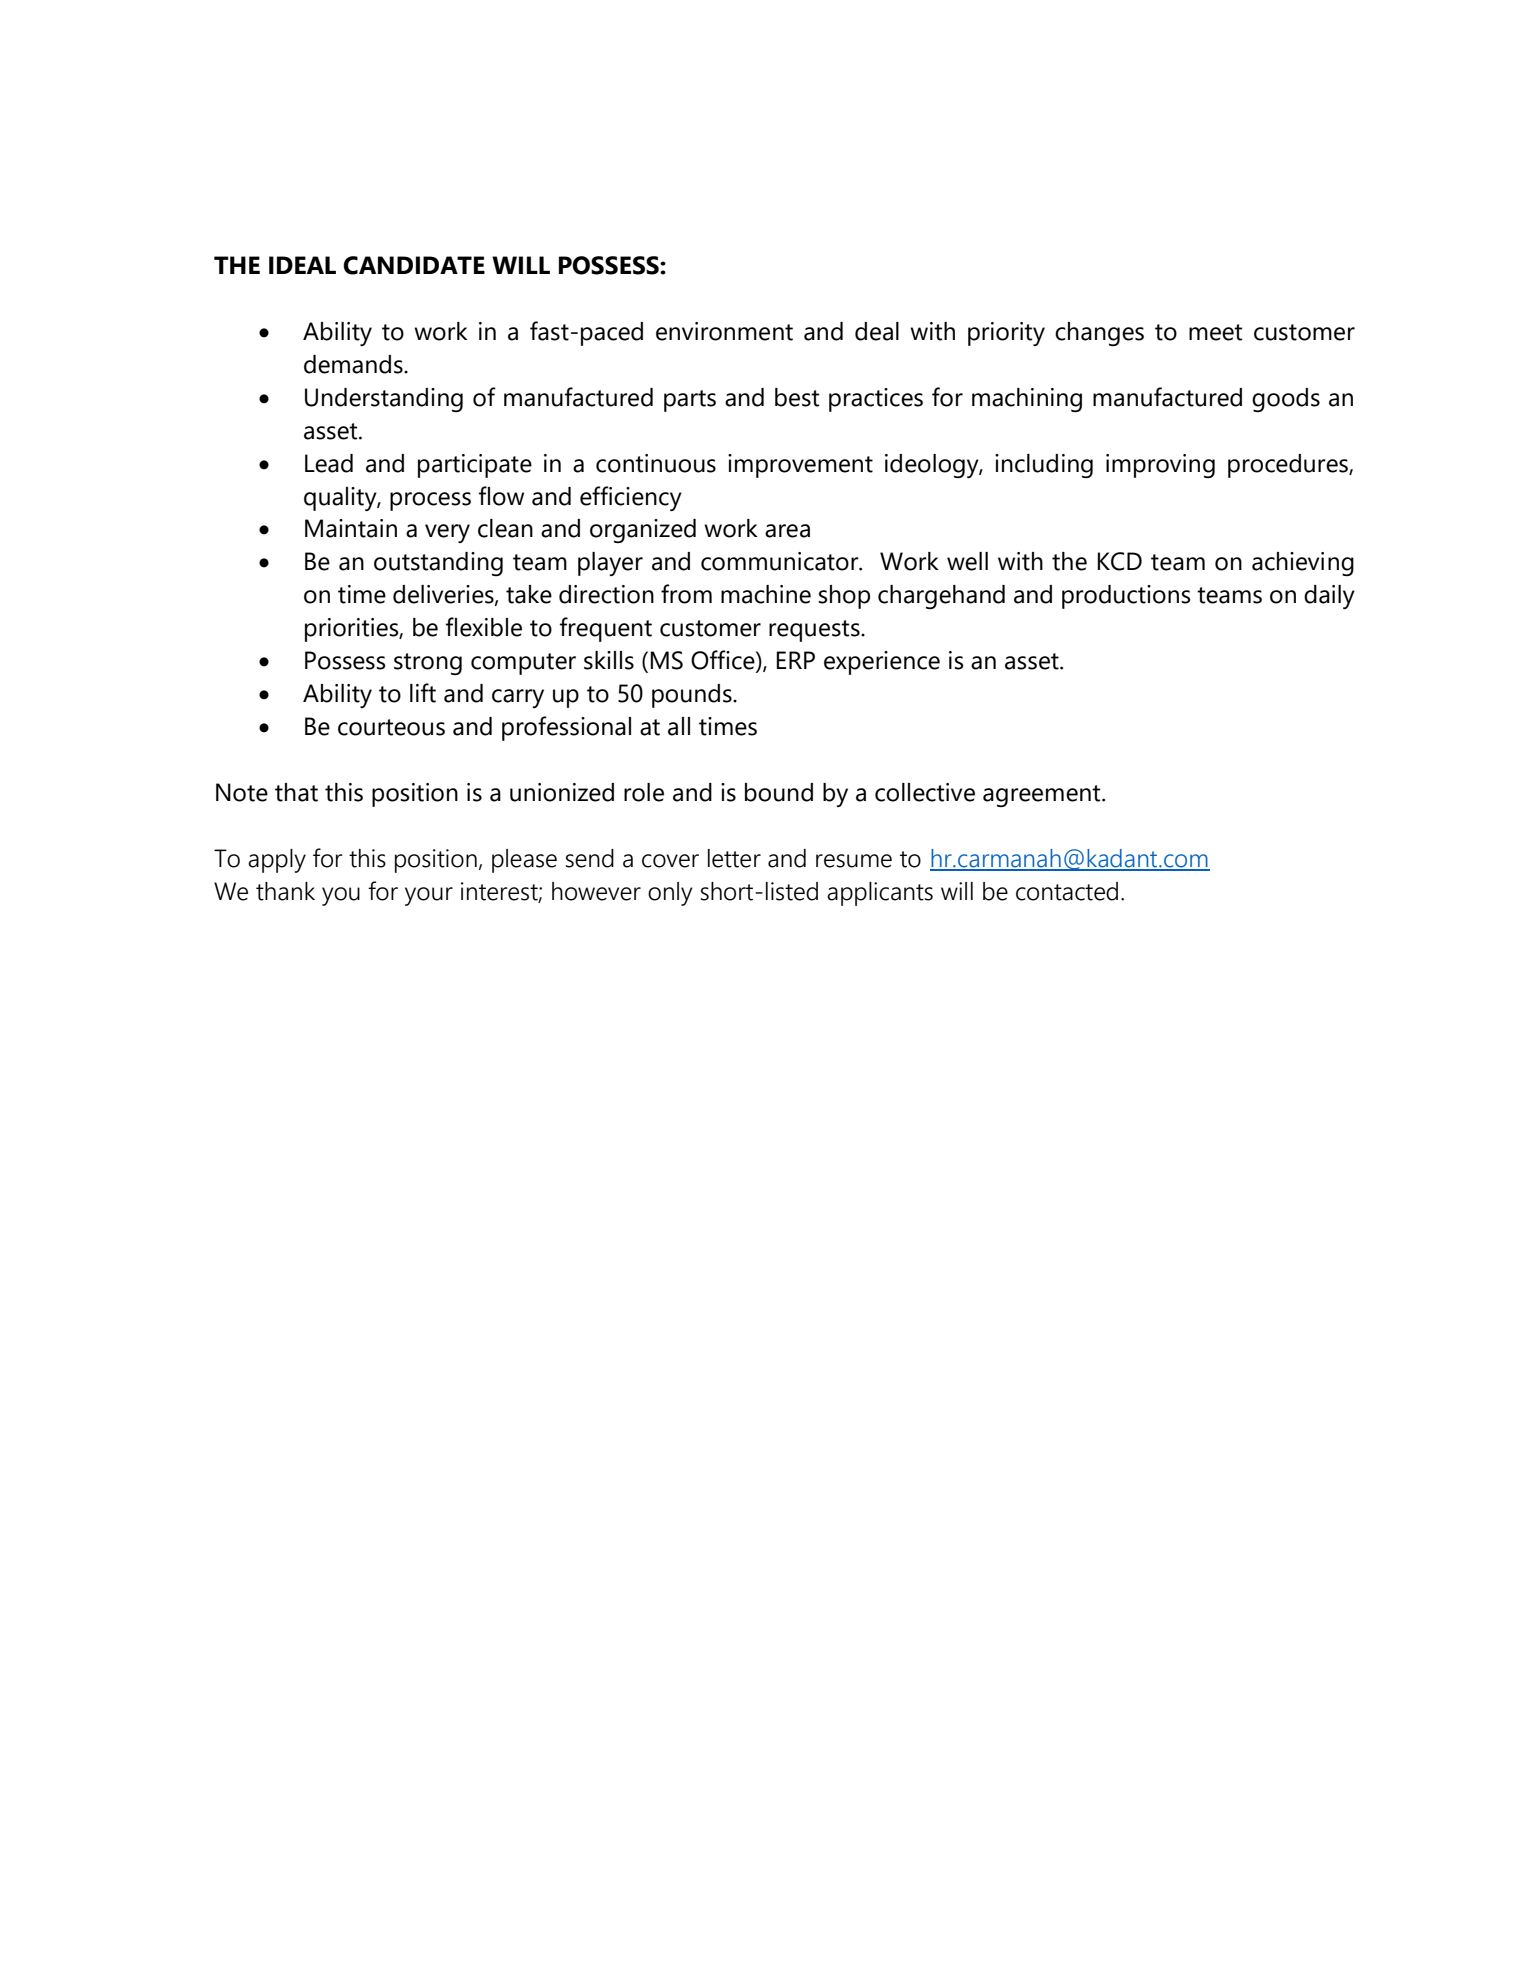 Image resolution: width=1516 pixels, height=1962 pixels. What do you see at coordinates (391, 727) in the screenshot?
I see `courteous` at bounding box center [391, 727].
